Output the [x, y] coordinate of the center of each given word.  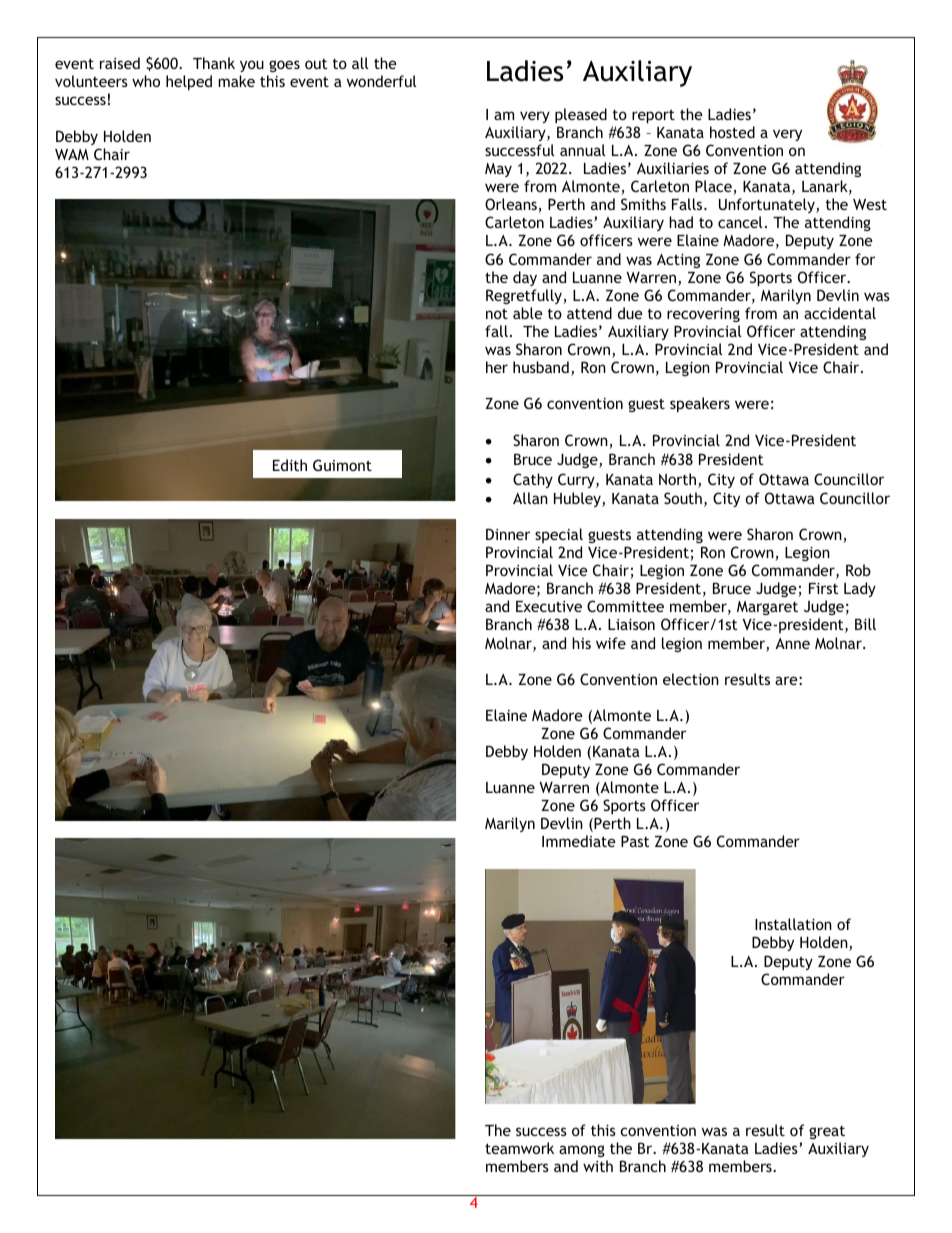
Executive [549, 606]
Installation [793, 924]
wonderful [382, 81]
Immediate [579, 841]
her [497, 367]
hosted [732, 132]
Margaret [767, 608]
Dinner [508, 534]
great [827, 1132]
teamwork [519, 1148]
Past [635, 841]
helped [189, 82]
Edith [290, 465]
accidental [840, 313]
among [582, 1151]
